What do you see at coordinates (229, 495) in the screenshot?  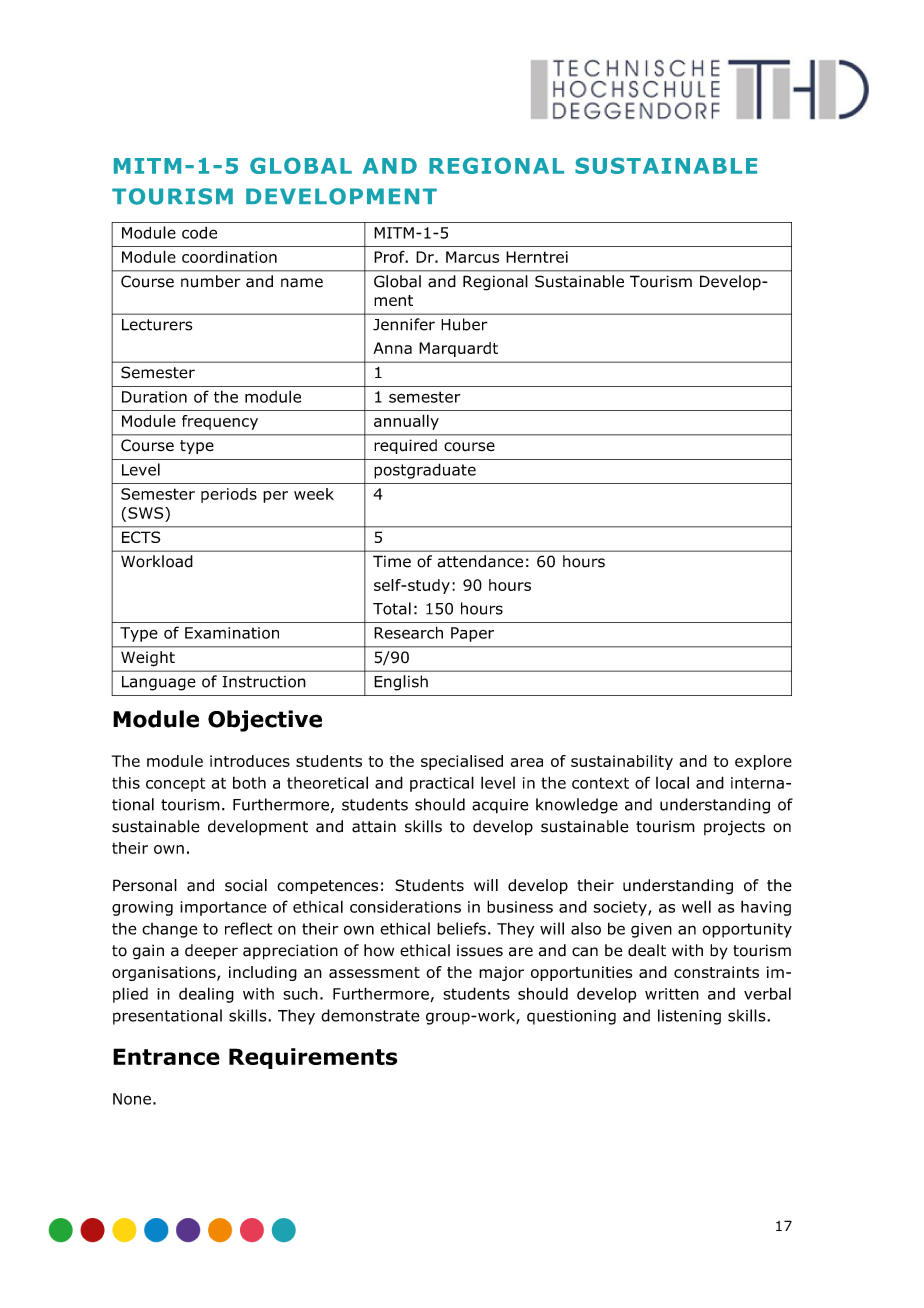 I see `periods` at bounding box center [229, 495].
